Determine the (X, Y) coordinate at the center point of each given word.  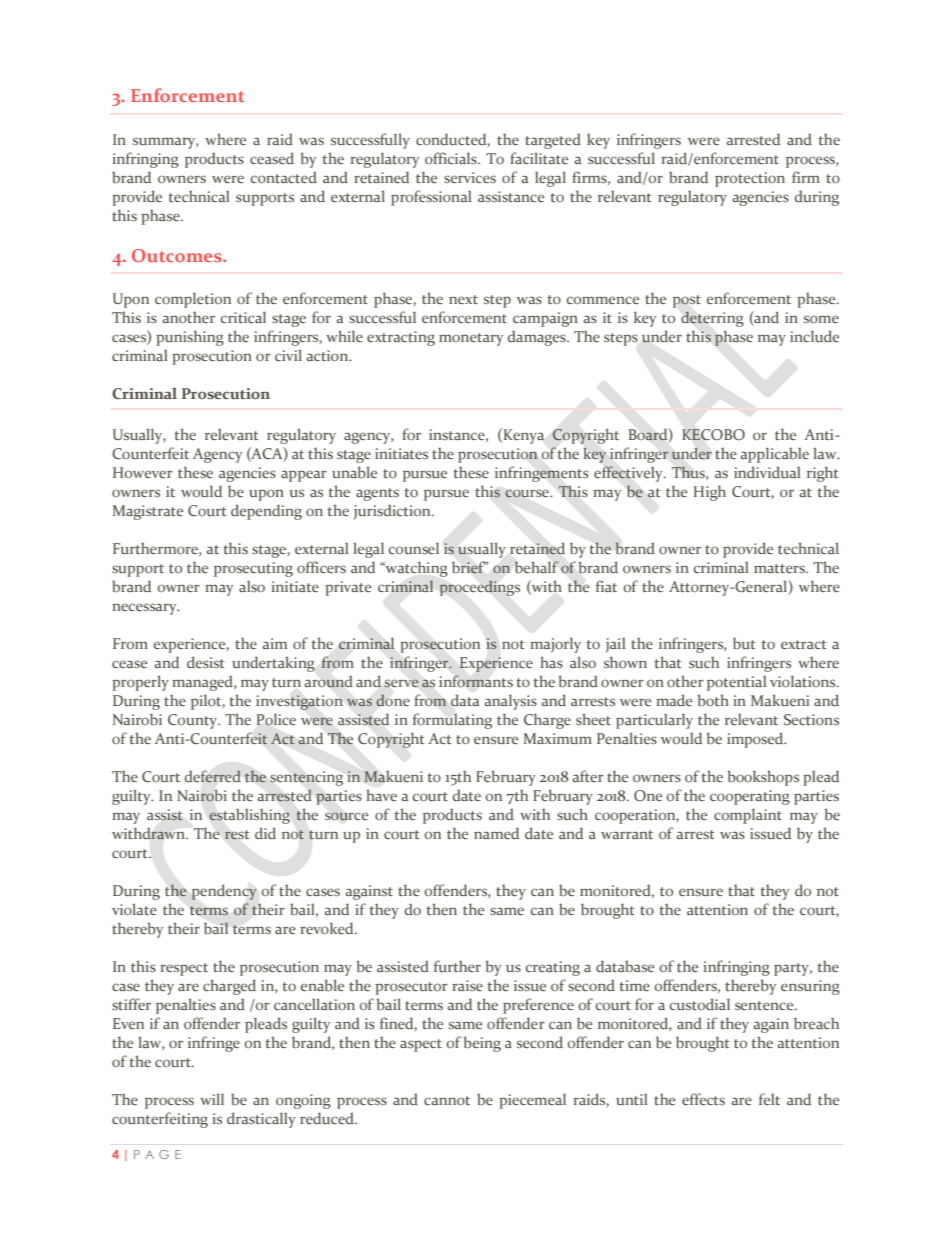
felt (769, 1099)
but (744, 643)
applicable (775, 455)
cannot (447, 1100)
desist (206, 662)
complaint (748, 816)
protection (750, 179)
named (496, 833)
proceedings (479, 588)
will (212, 1099)
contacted (284, 177)
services (470, 177)
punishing (190, 338)
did (265, 833)
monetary (471, 339)
